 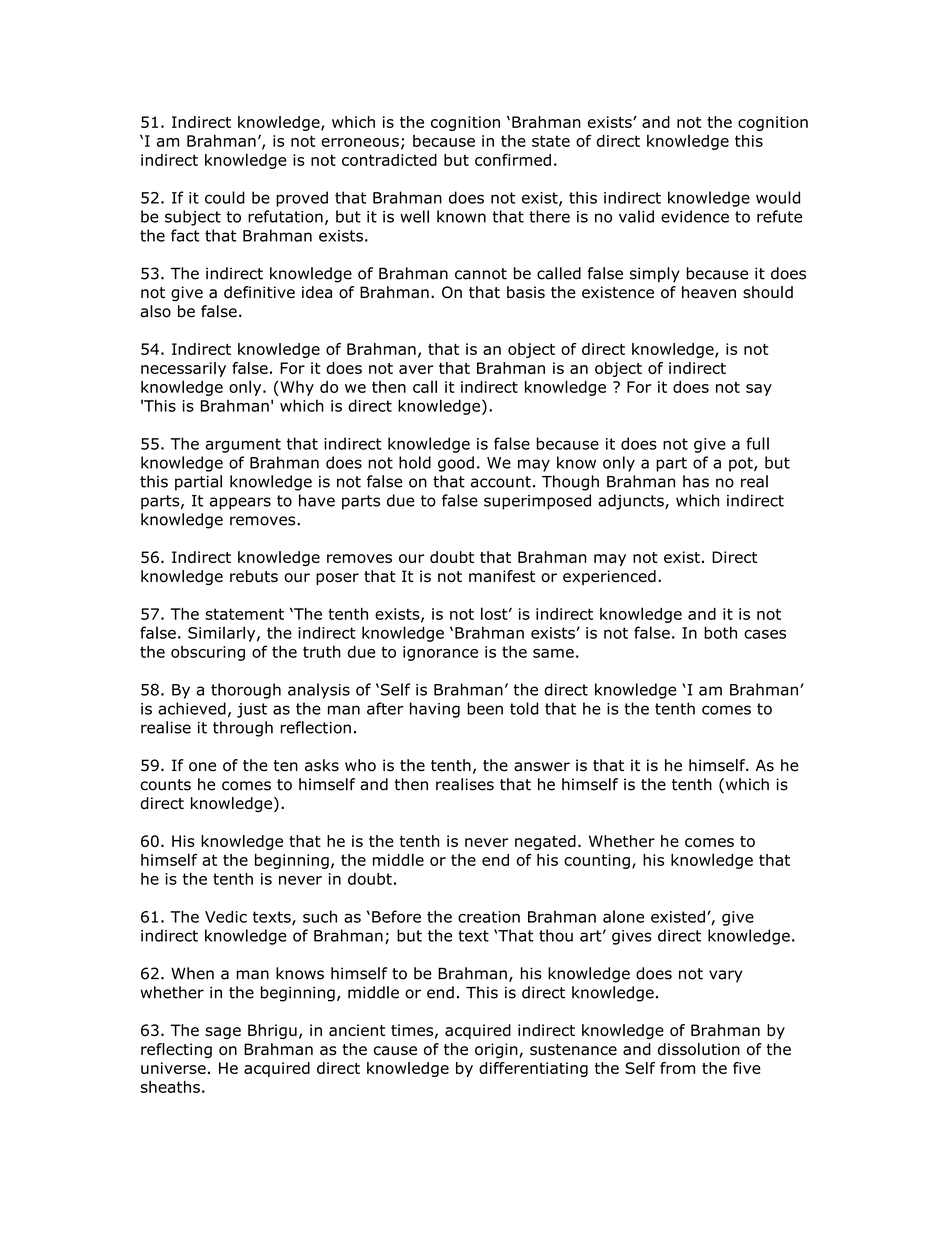 What do you see at coordinates (720, 632) in the page?
I see `both` at bounding box center [720, 632].
